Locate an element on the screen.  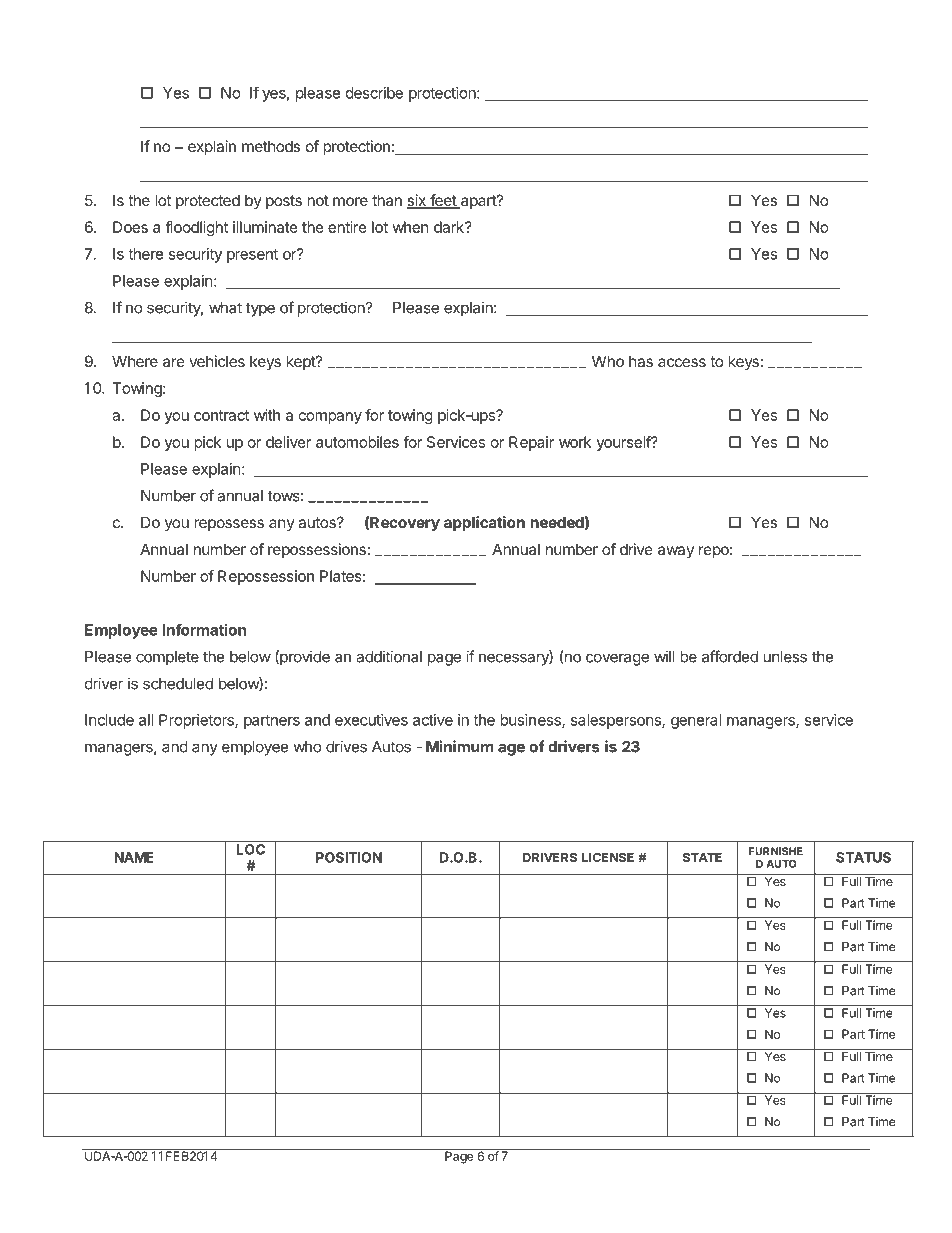
methods is located at coordinates (271, 146).
